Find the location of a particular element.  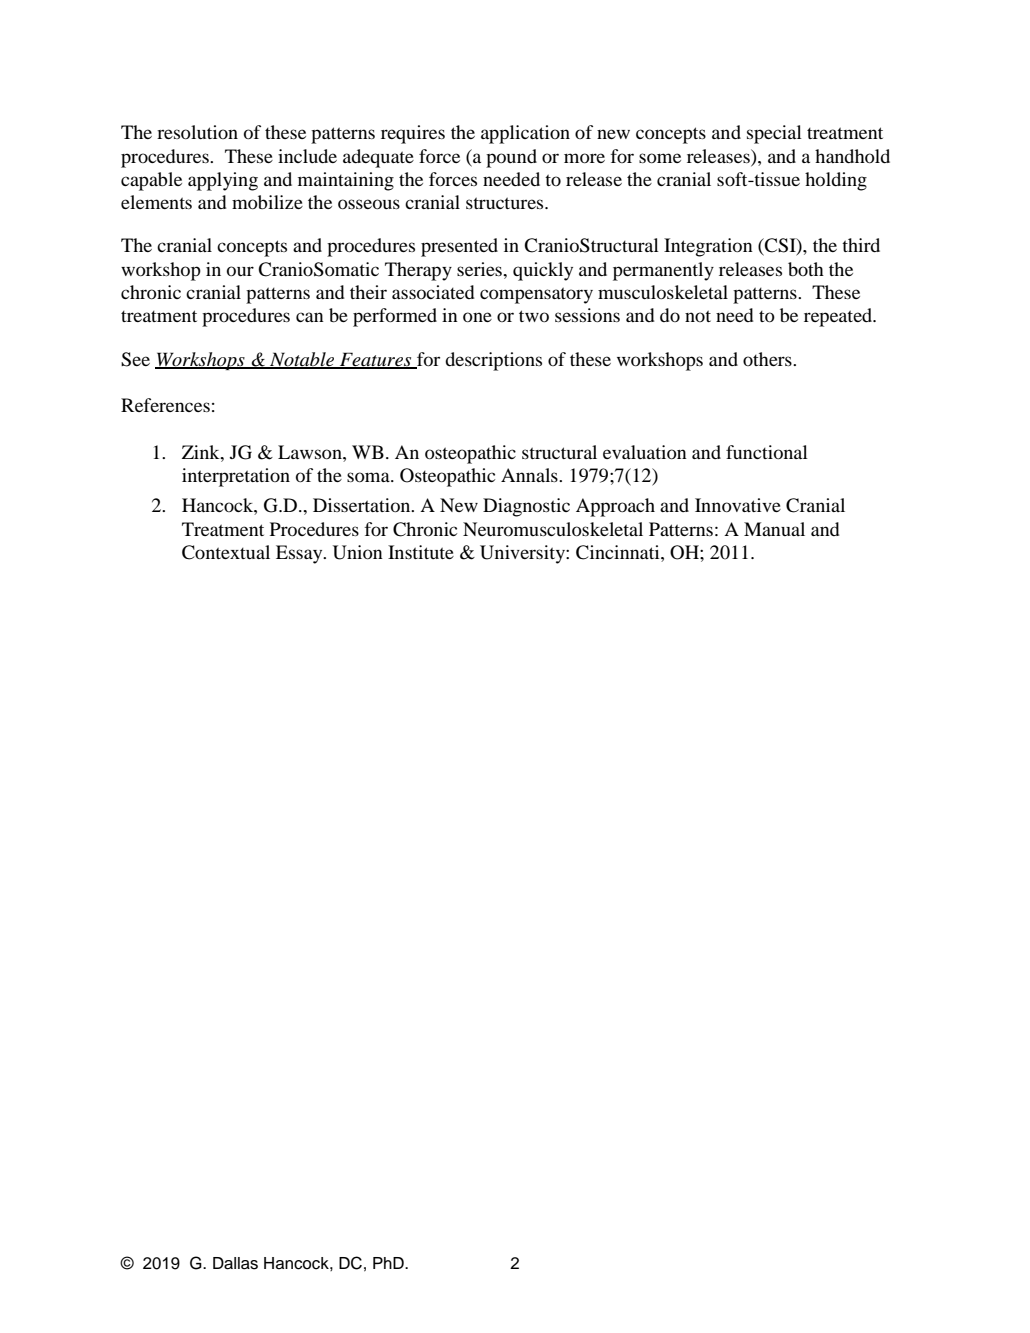

Manual is located at coordinates (774, 529).
